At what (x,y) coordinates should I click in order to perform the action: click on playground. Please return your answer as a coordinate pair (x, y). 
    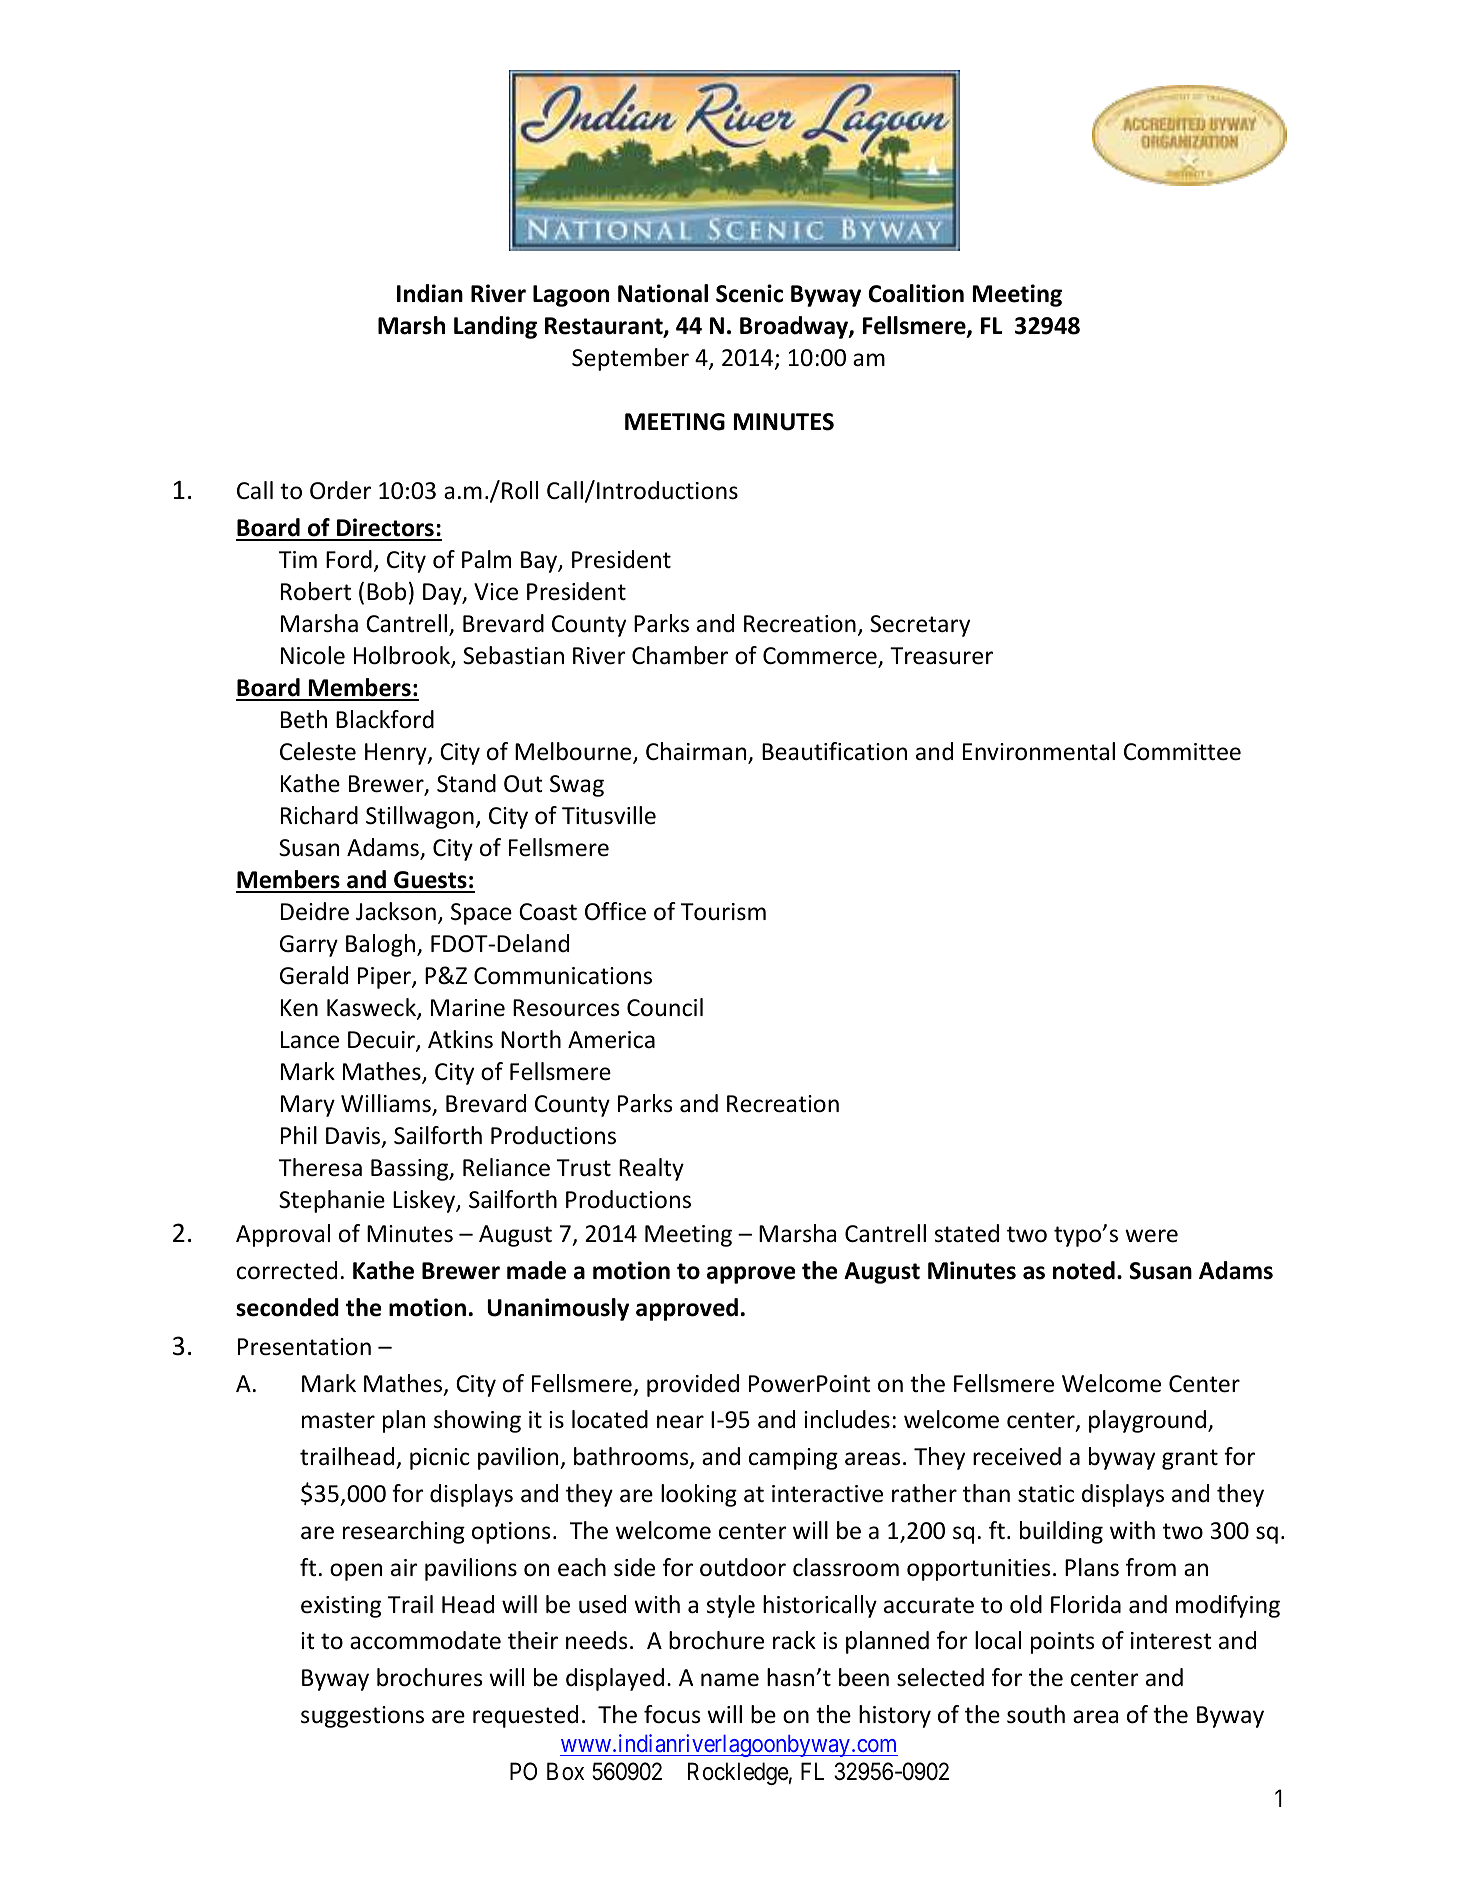
    Looking at the image, I should click on (1147, 1421).
